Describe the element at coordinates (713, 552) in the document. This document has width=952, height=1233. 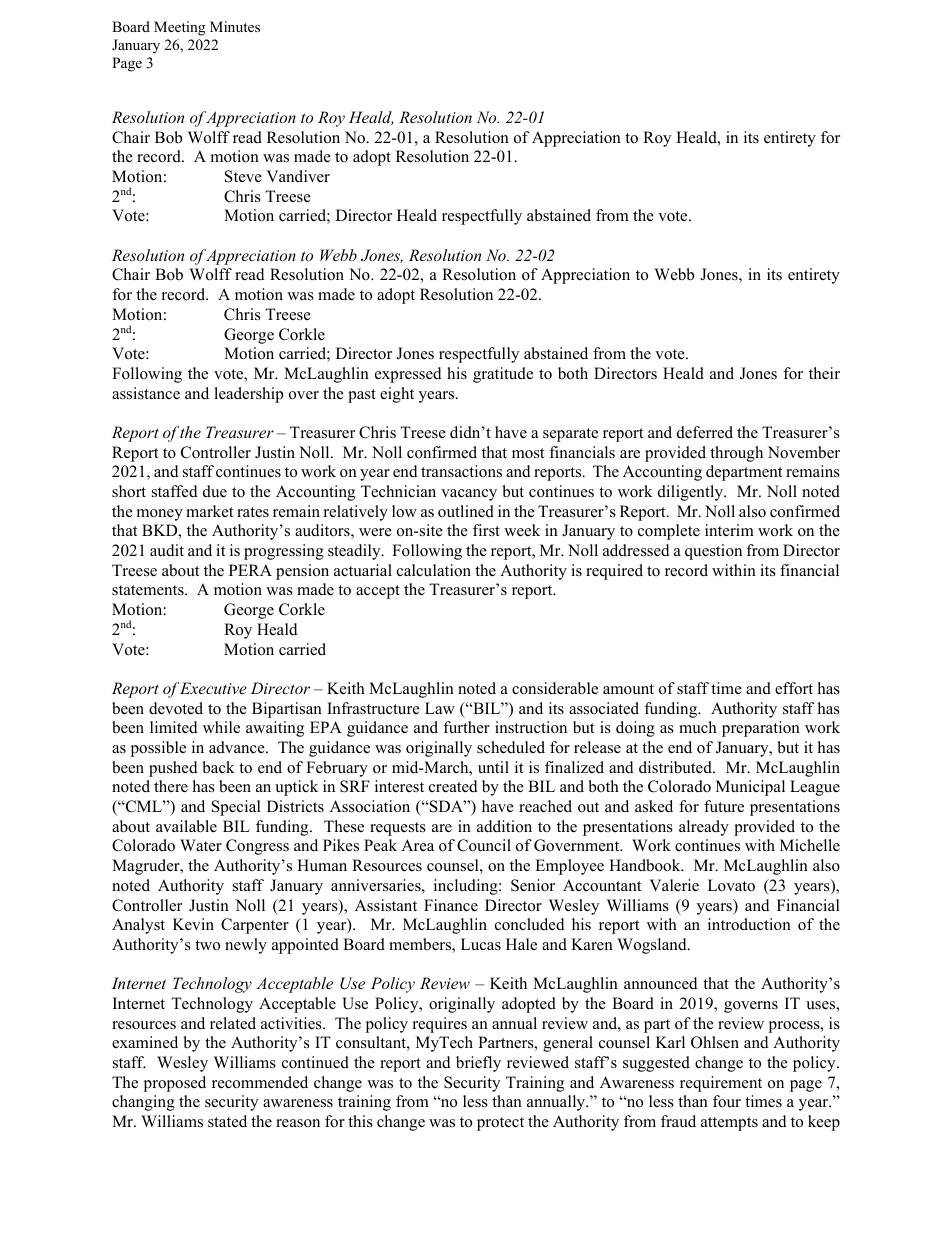
I see `question` at that location.
